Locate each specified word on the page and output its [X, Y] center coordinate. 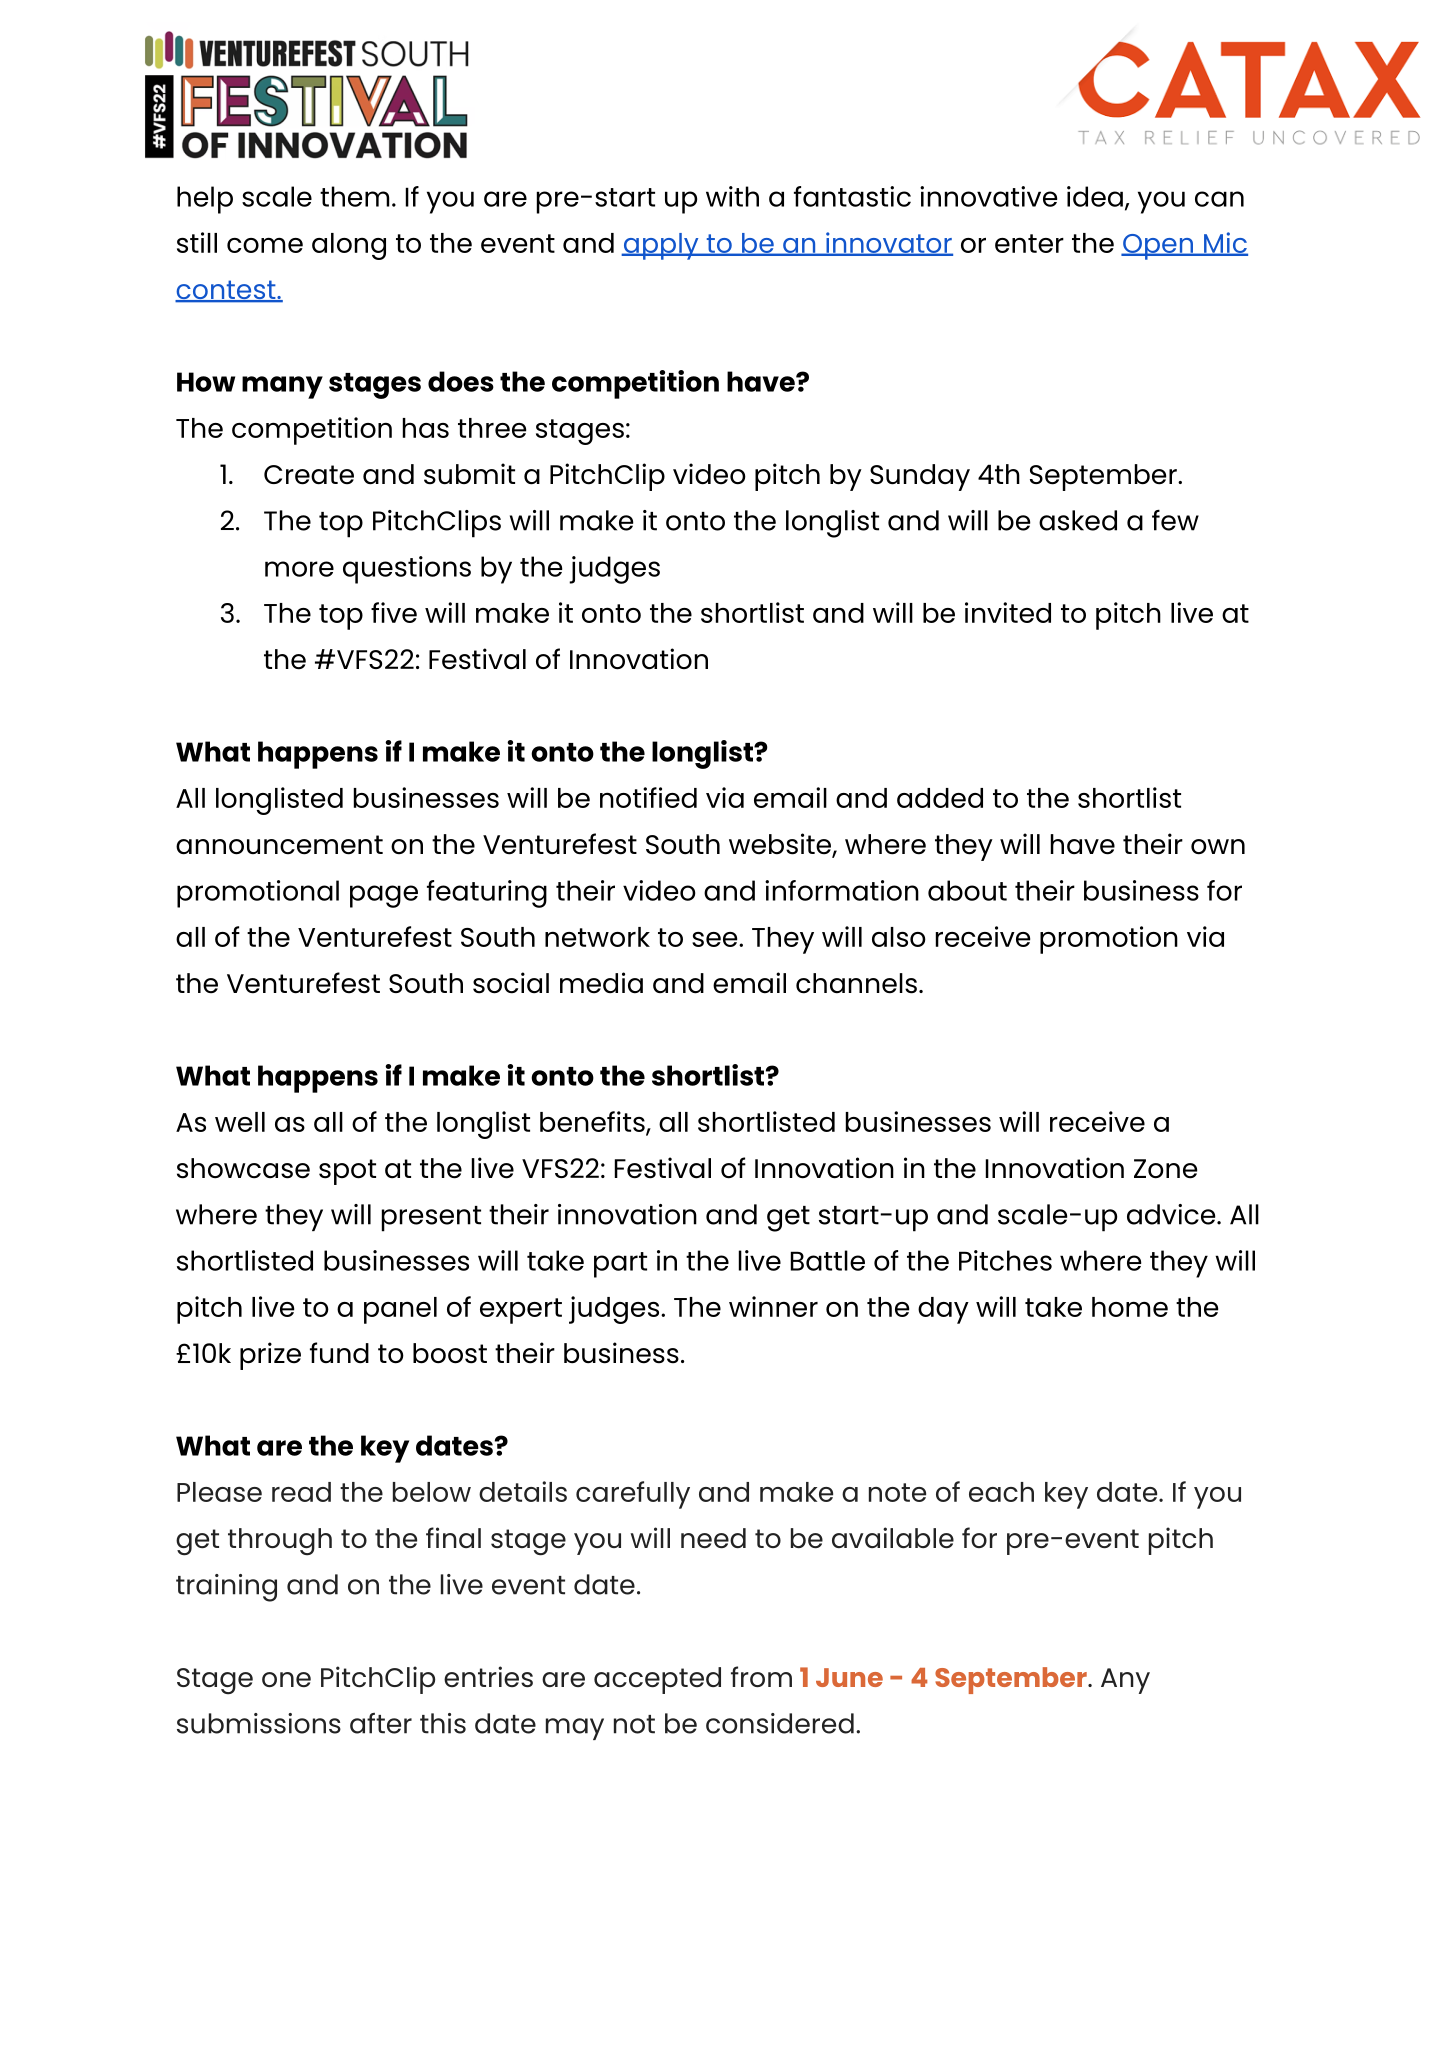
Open [1158, 247]
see [716, 939]
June [849, 1677]
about [967, 890]
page [384, 896]
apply [661, 246]
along [349, 246]
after [381, 1723]
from [761, 1676]
